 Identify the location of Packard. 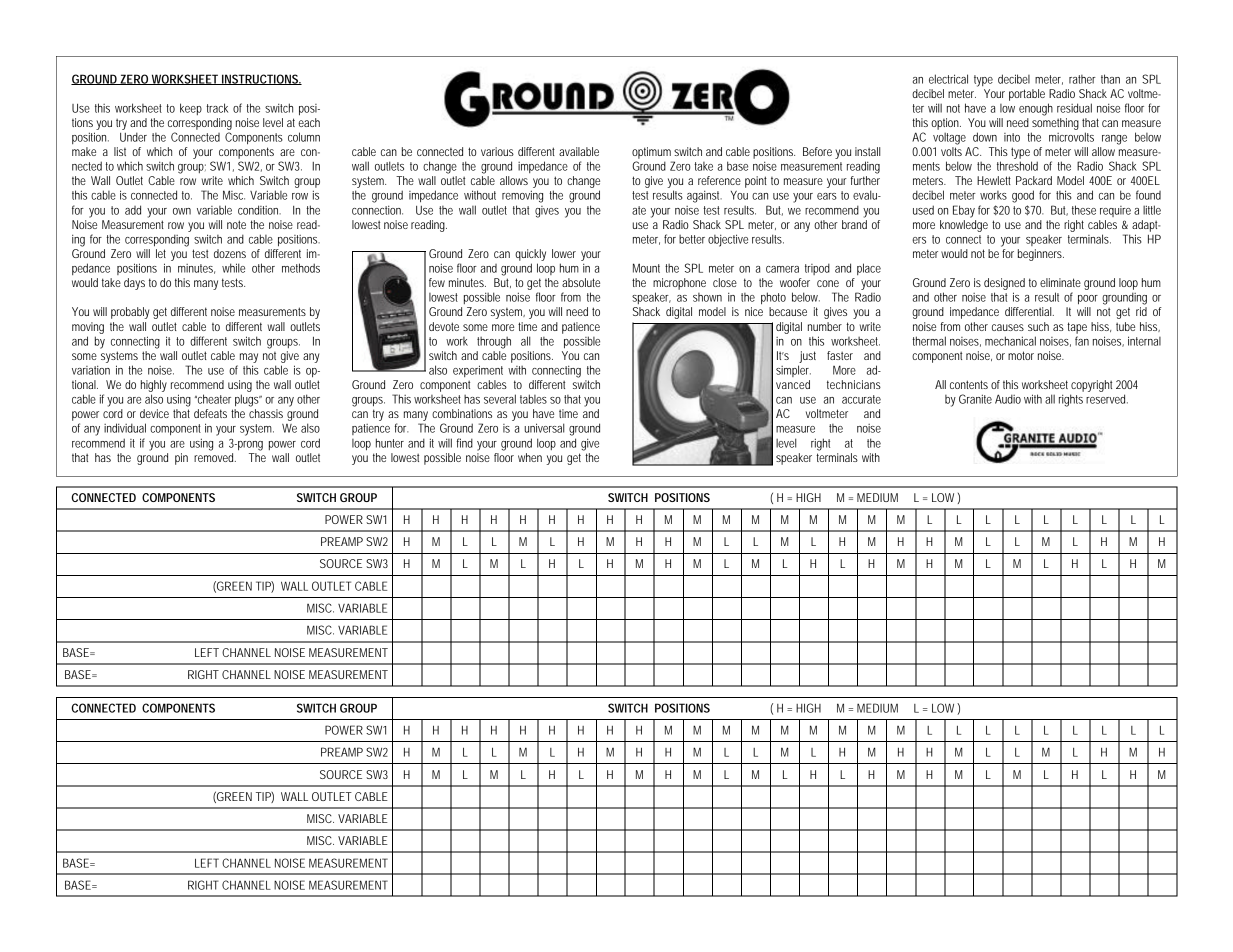
(1034, 180).
